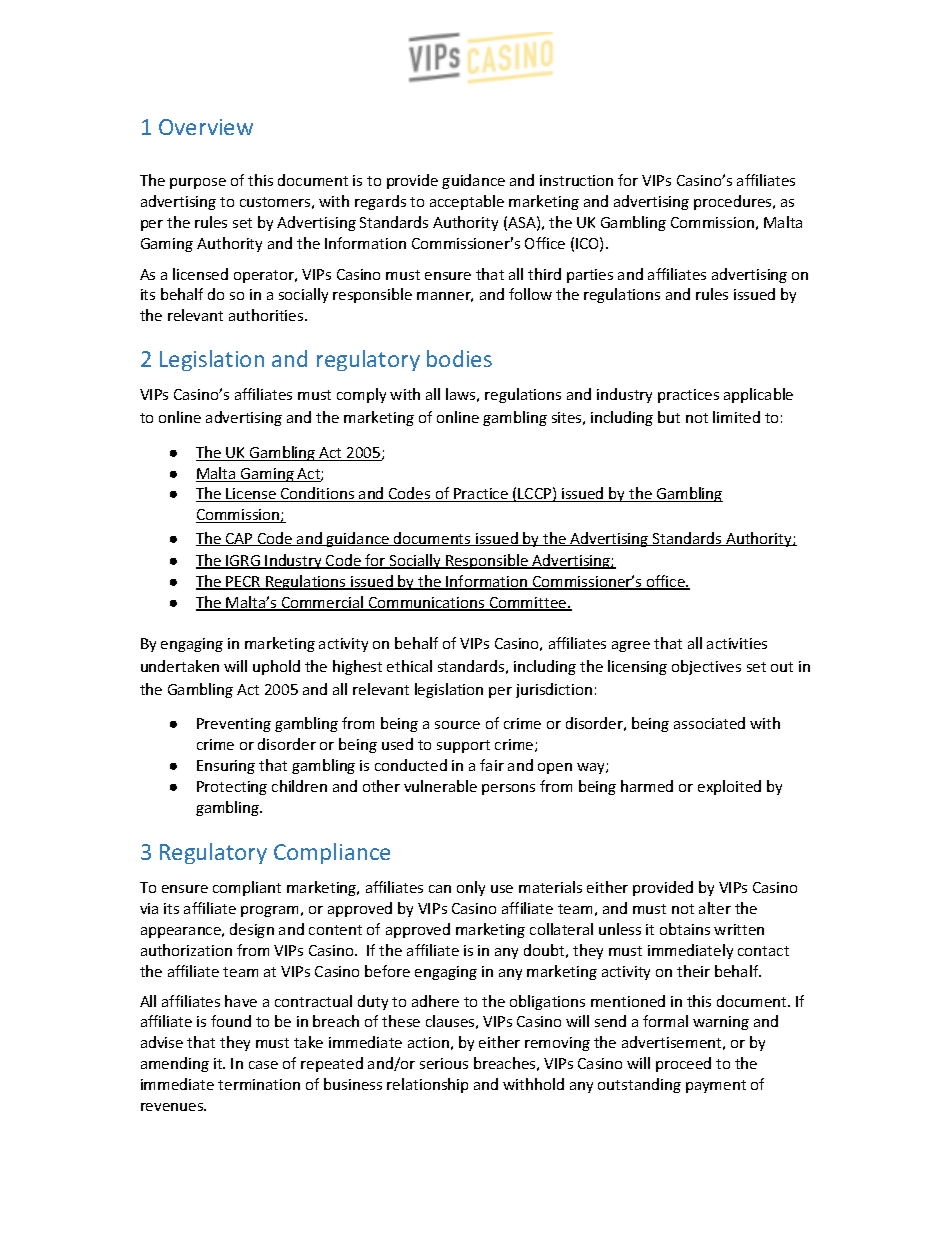 The width and height of the screenshot is (952, 1233). I want to click on support, so click(463, 746).
